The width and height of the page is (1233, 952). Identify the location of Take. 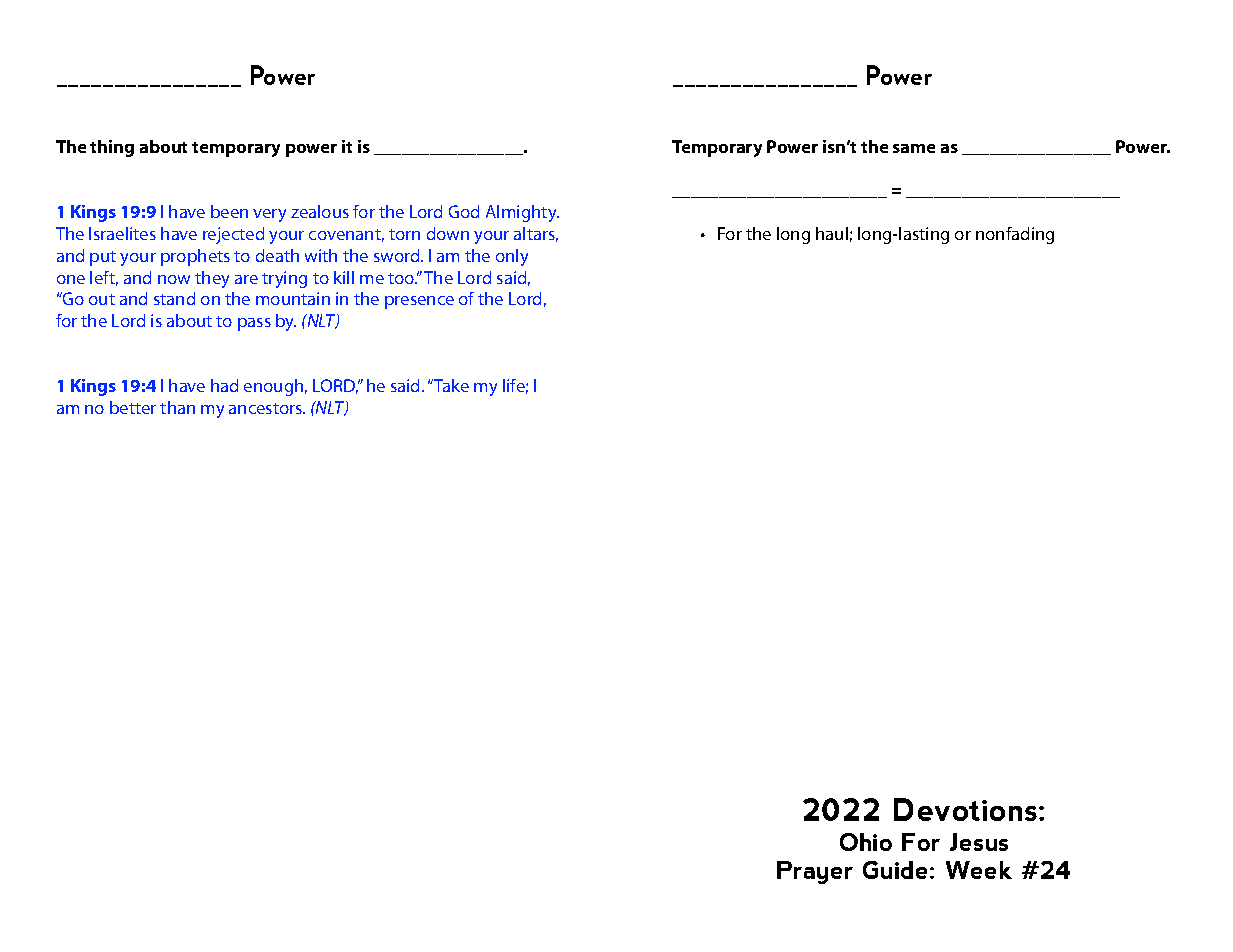
(450, 385).
